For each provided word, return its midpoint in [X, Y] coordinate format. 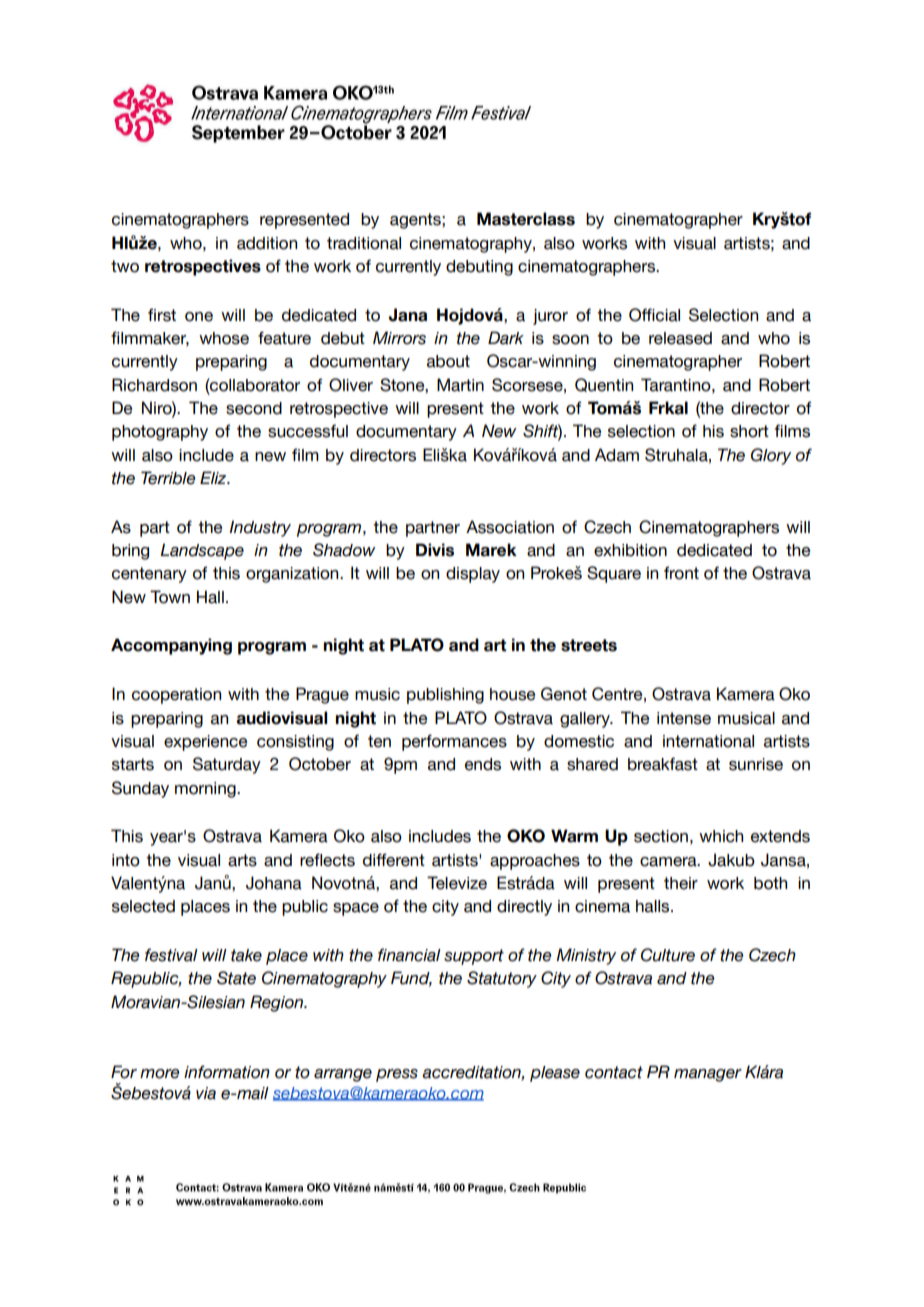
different [394, 860]
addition [267, 243]
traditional [364, 243]
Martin [460, 385]
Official [654, 315]
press [397, 1075]
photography [160, 433]
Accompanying [171, 646]
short [749, 431]
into [126, 860]
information [227, 1072]
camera [669, 862]
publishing [445, 696]
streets [589, 645]
